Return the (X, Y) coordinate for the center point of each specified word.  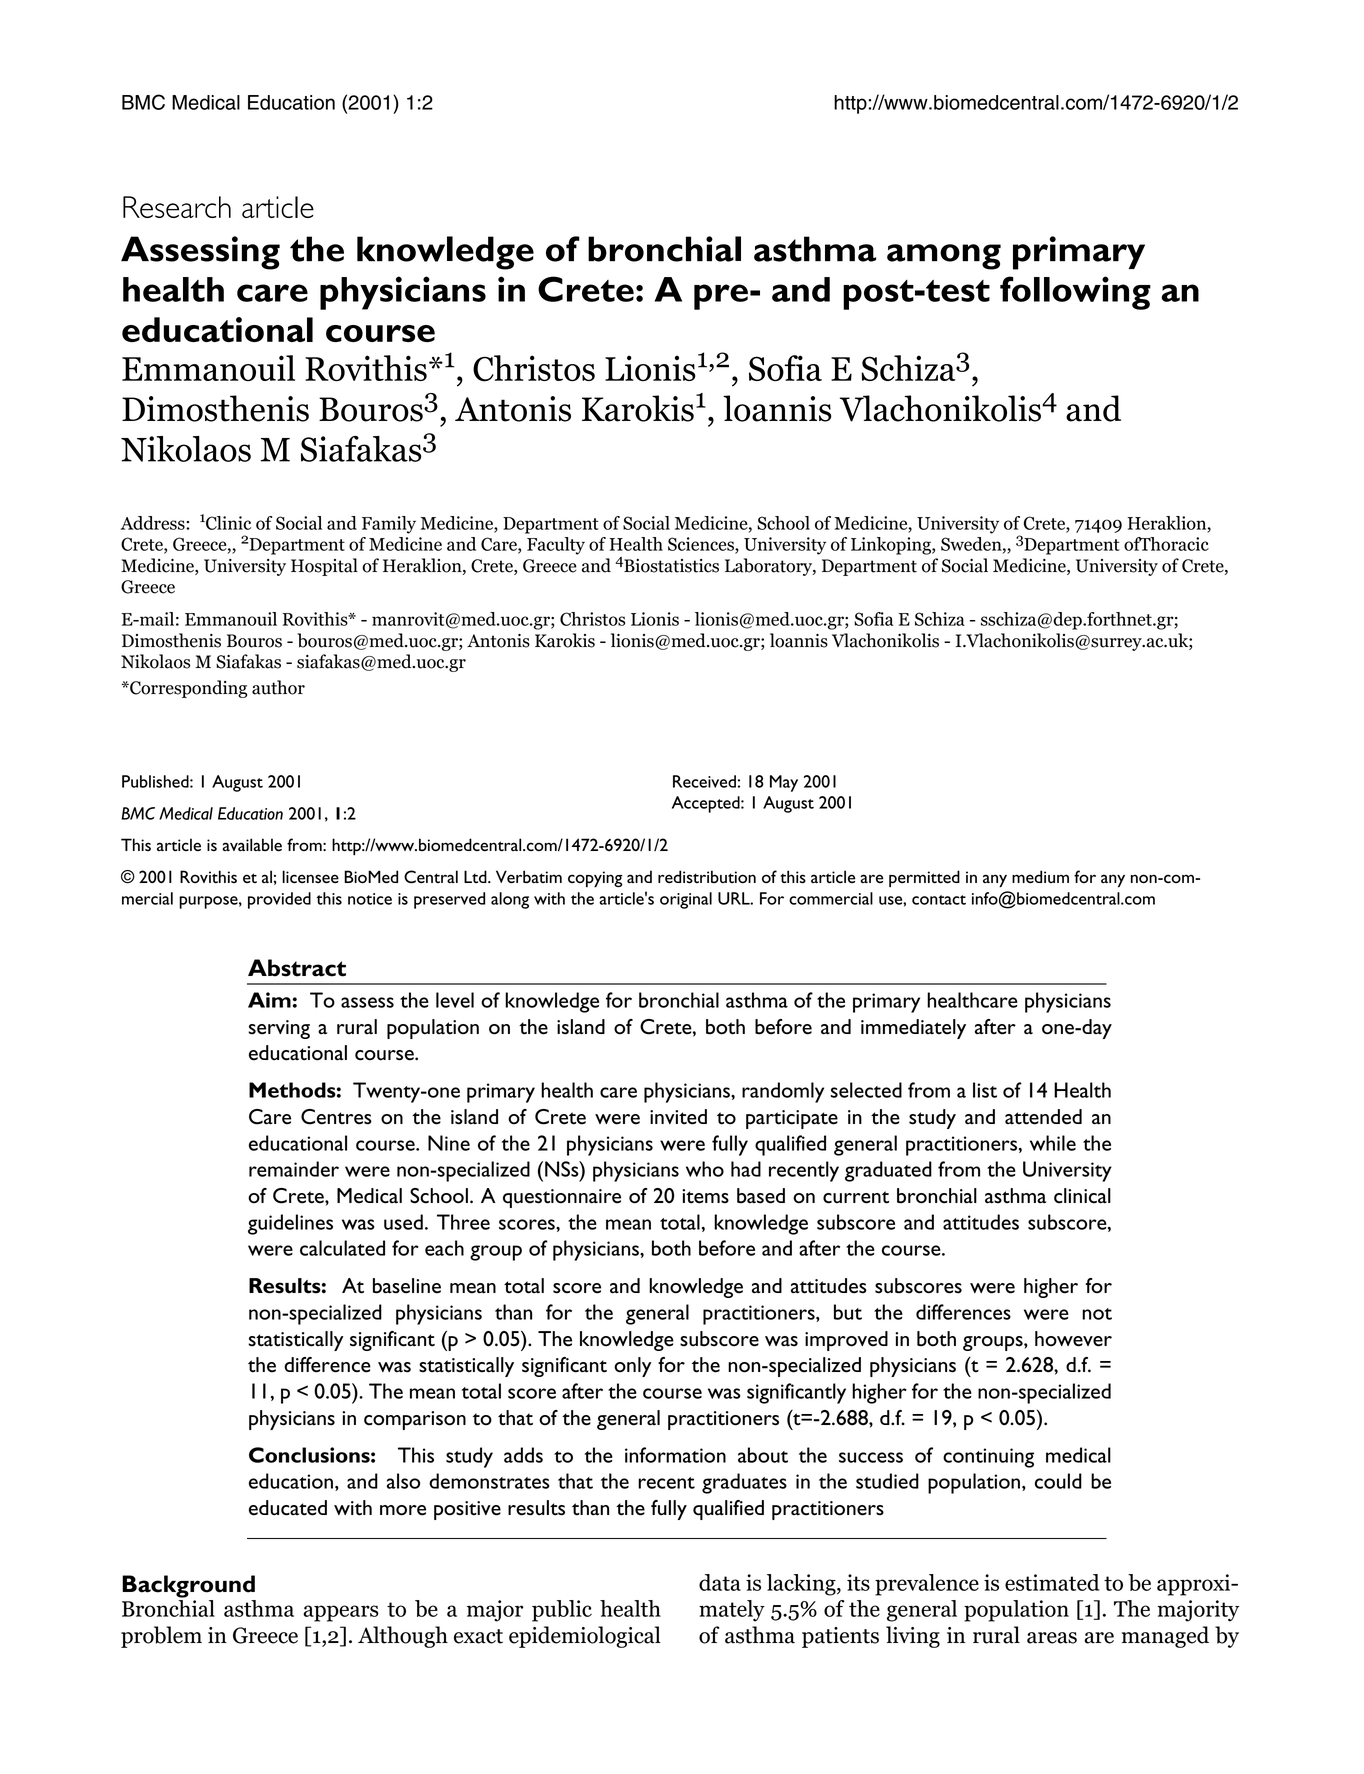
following (1075, 293)
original (686, 900)
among (944, 257)
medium (1040, 876)
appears (341, 1613)
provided (279, 900)
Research (177, 207)
